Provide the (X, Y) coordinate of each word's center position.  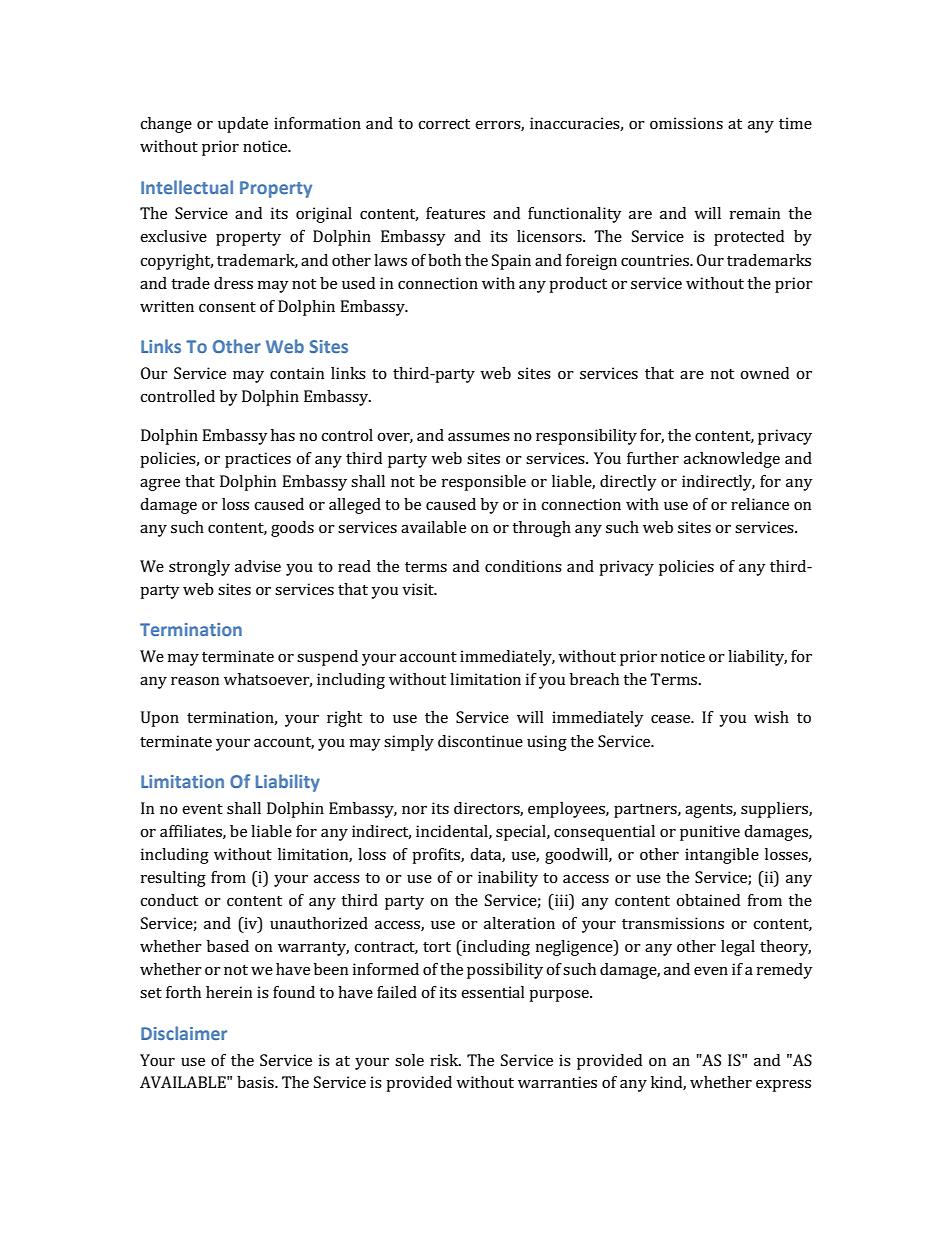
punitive (710, 833)
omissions (686, 123)
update (243, 125)
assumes (479, 437)
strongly (199, 568)
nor (414, 810)
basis (256, 1082)
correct (444, 124)
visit (419, 589)
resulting (173, 879)
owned (764, 373)
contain (297, 373)
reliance (760, 504)
